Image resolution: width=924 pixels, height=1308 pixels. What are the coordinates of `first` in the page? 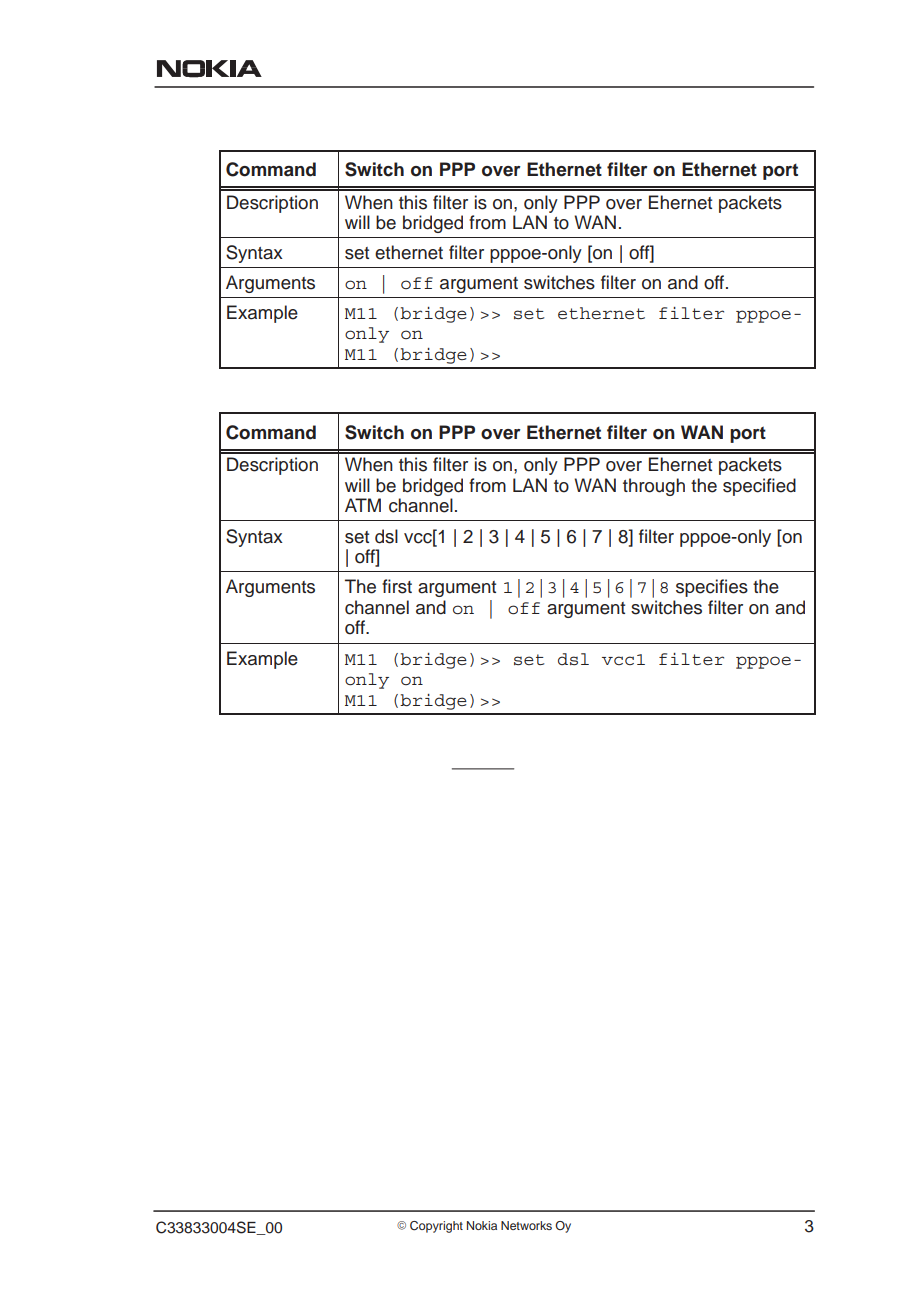 It's located at (397, 586).
